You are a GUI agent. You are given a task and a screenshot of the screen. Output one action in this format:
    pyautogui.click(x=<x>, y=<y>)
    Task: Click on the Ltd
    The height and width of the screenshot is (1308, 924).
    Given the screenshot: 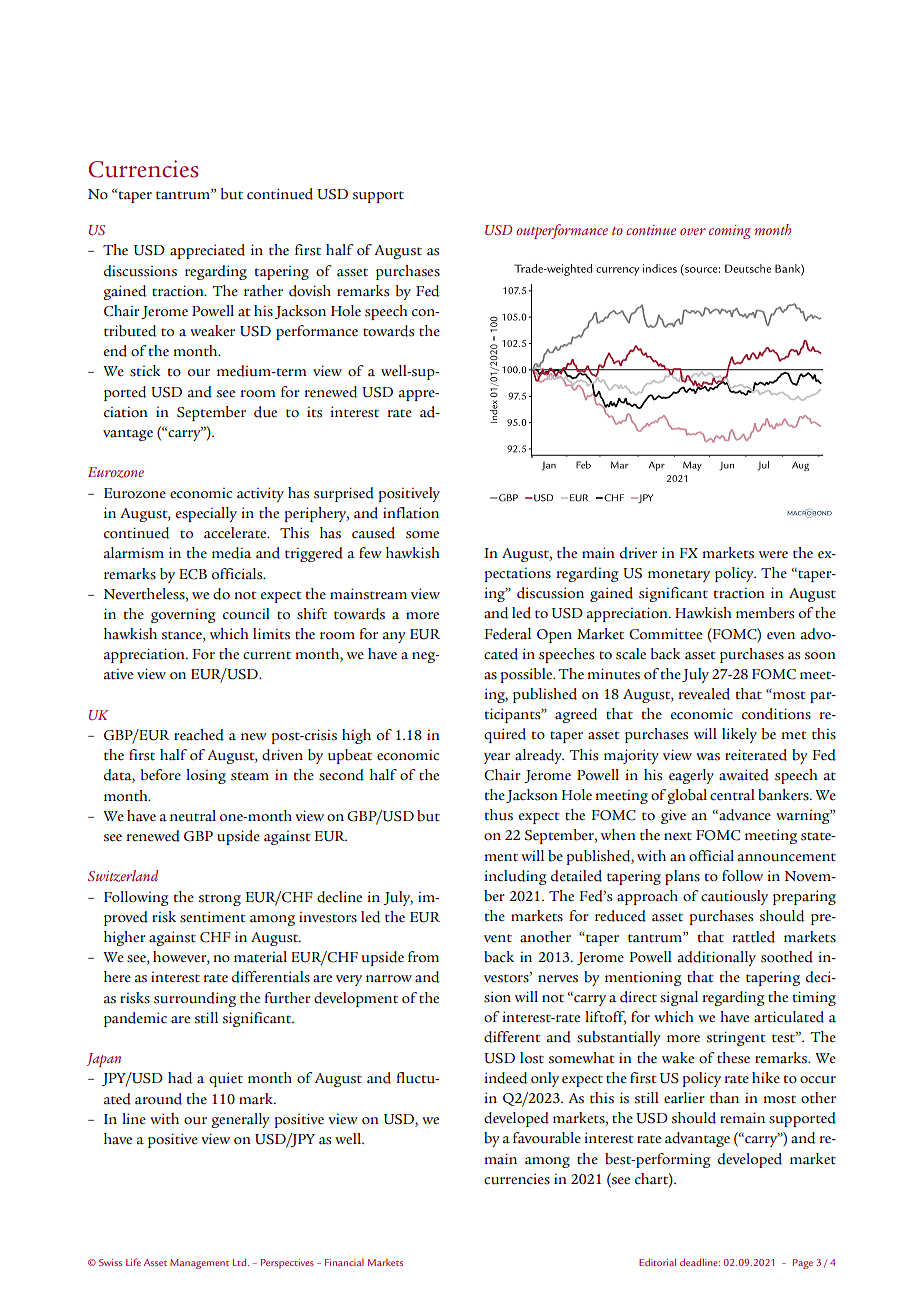 What is the action you would take?
    pyautogui.click(x=241, y=1262)
